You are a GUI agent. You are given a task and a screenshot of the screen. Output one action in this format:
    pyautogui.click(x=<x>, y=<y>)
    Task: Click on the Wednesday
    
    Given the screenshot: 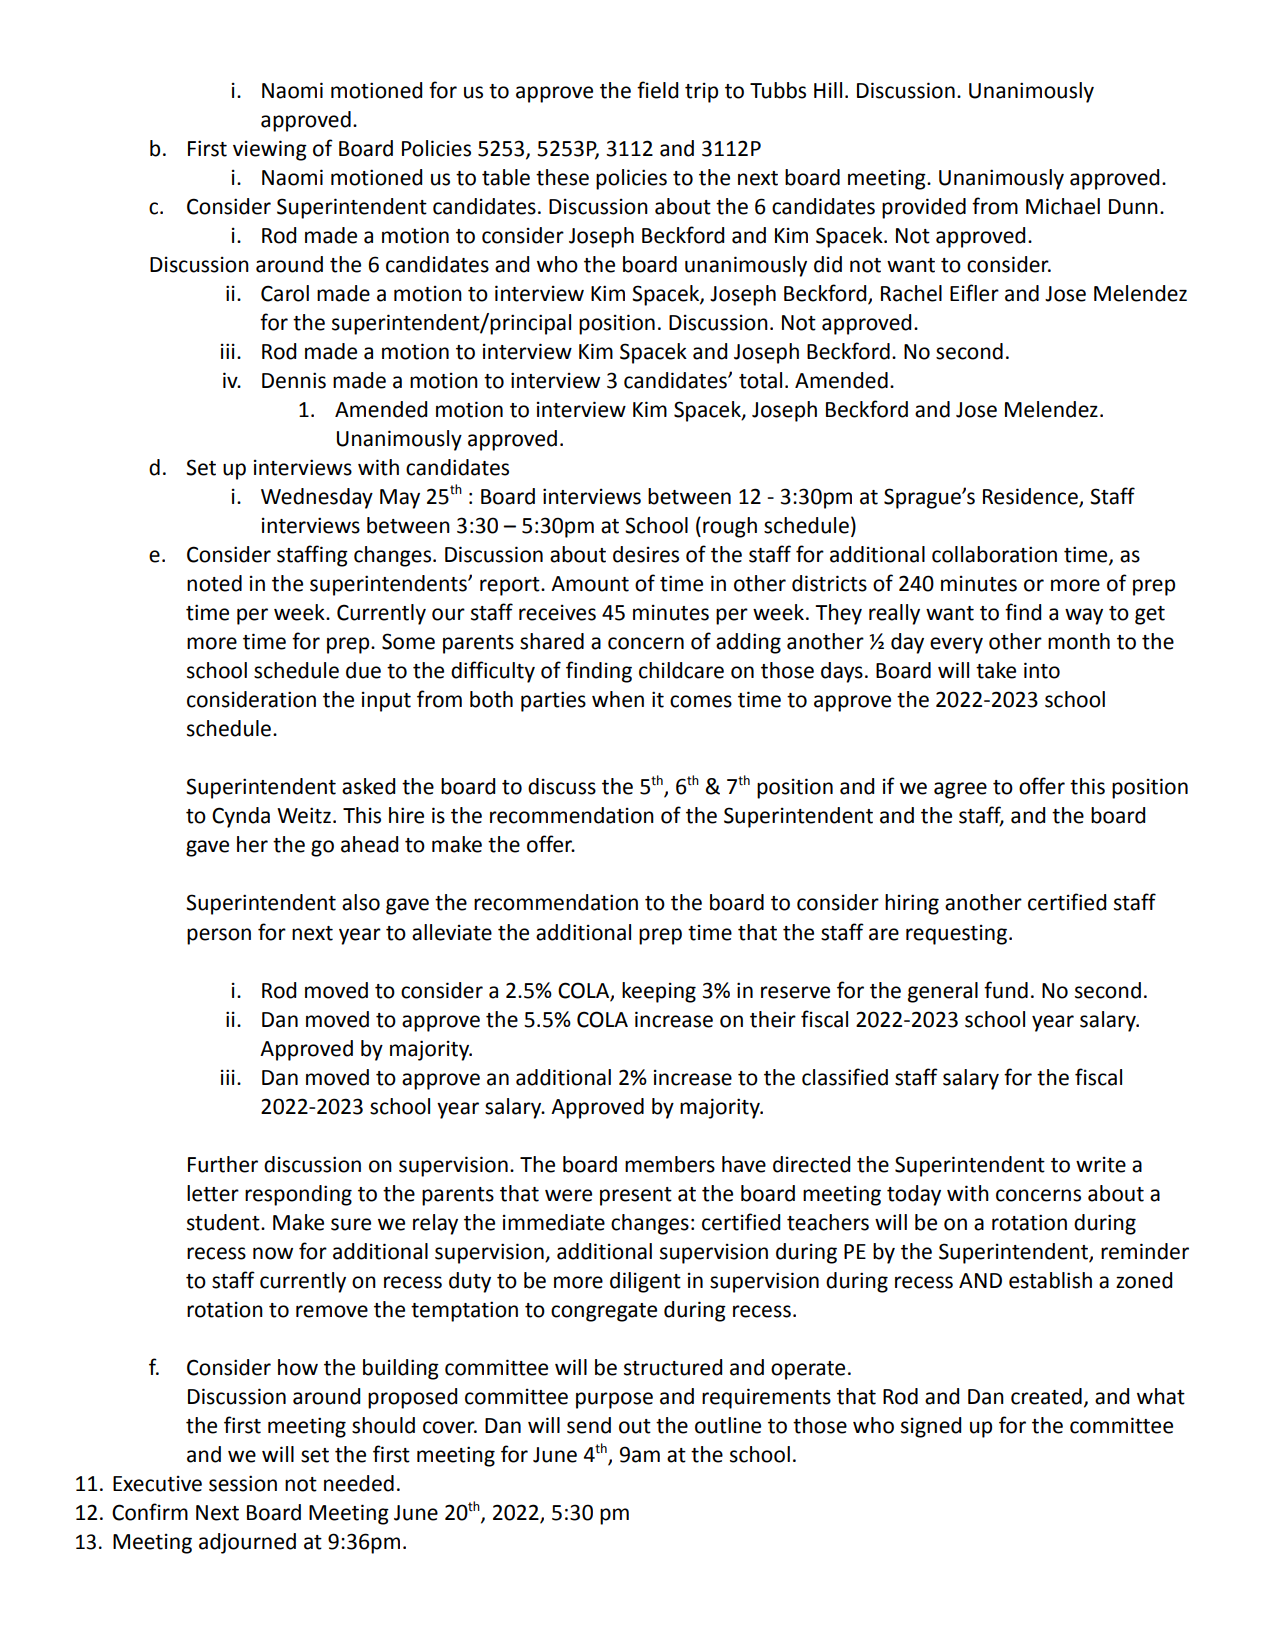 What is the action you would take?
    pyautogui.click(x=317, y=498)
